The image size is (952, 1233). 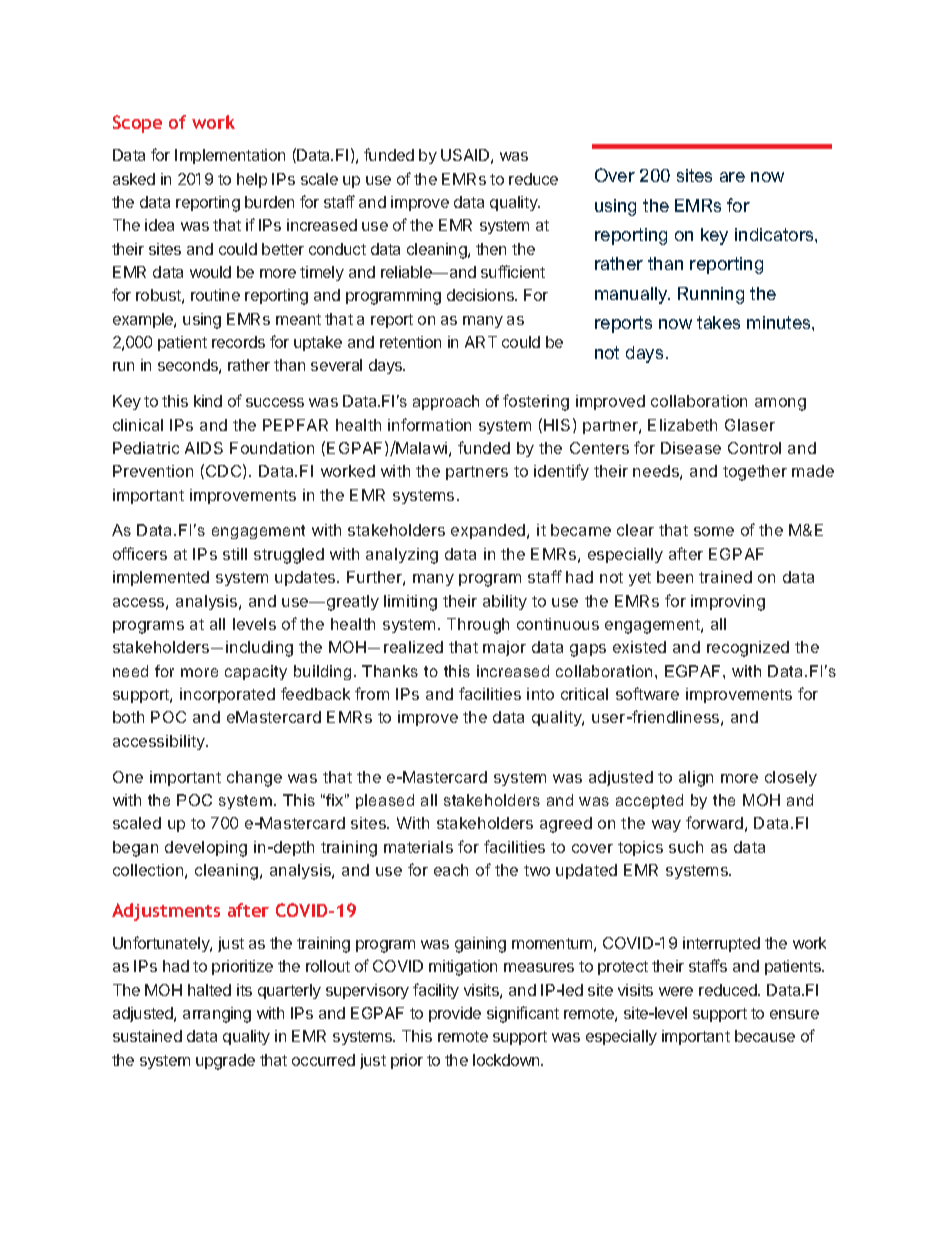 I want to click on because, so click(x=765, y=1036).
